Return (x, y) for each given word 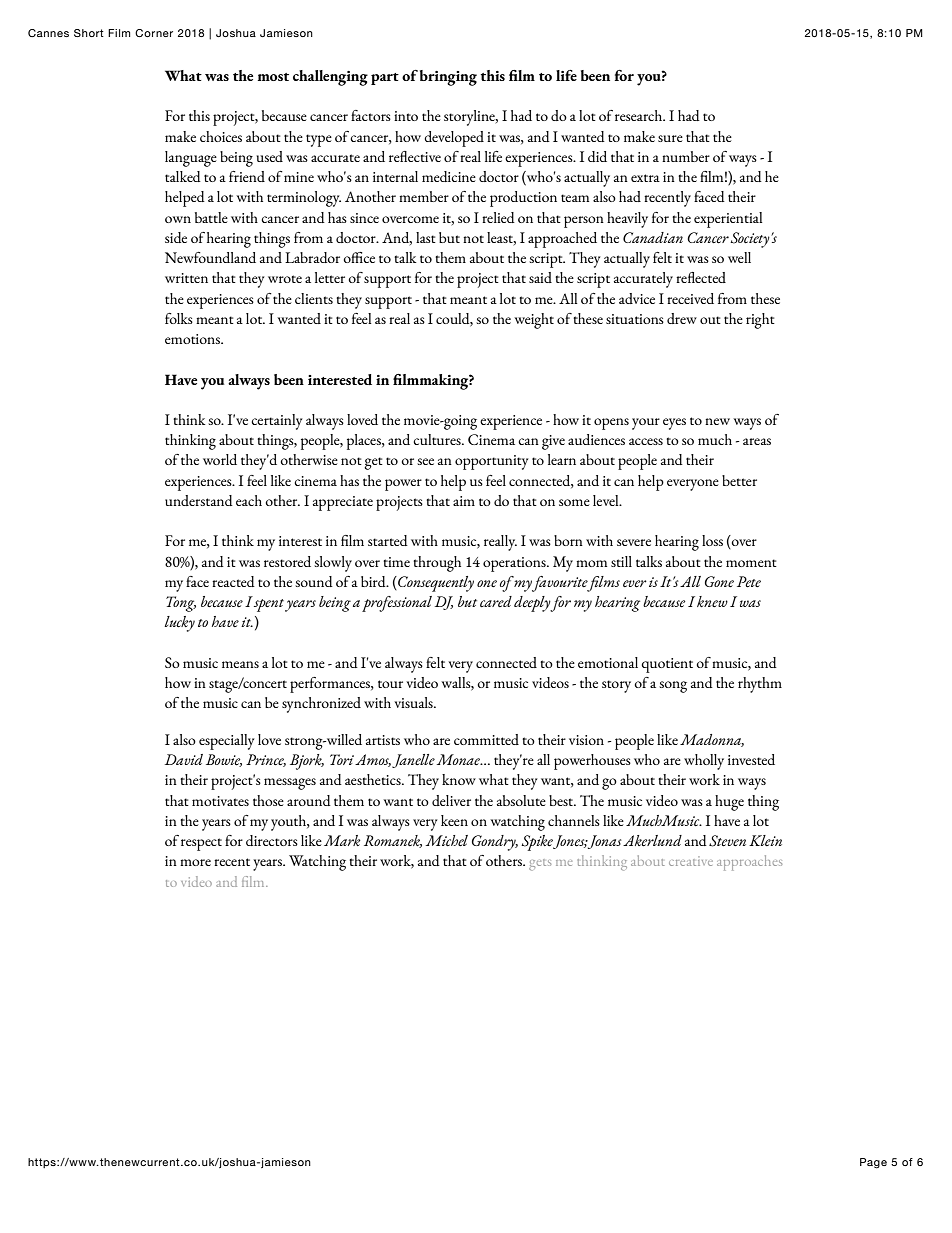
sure (670, 138)
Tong (181, 604)
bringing (448, 78)
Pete (749, 582)
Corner (154, 33)
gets (540, 865)
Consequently (435, 584)
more (195, 862)
